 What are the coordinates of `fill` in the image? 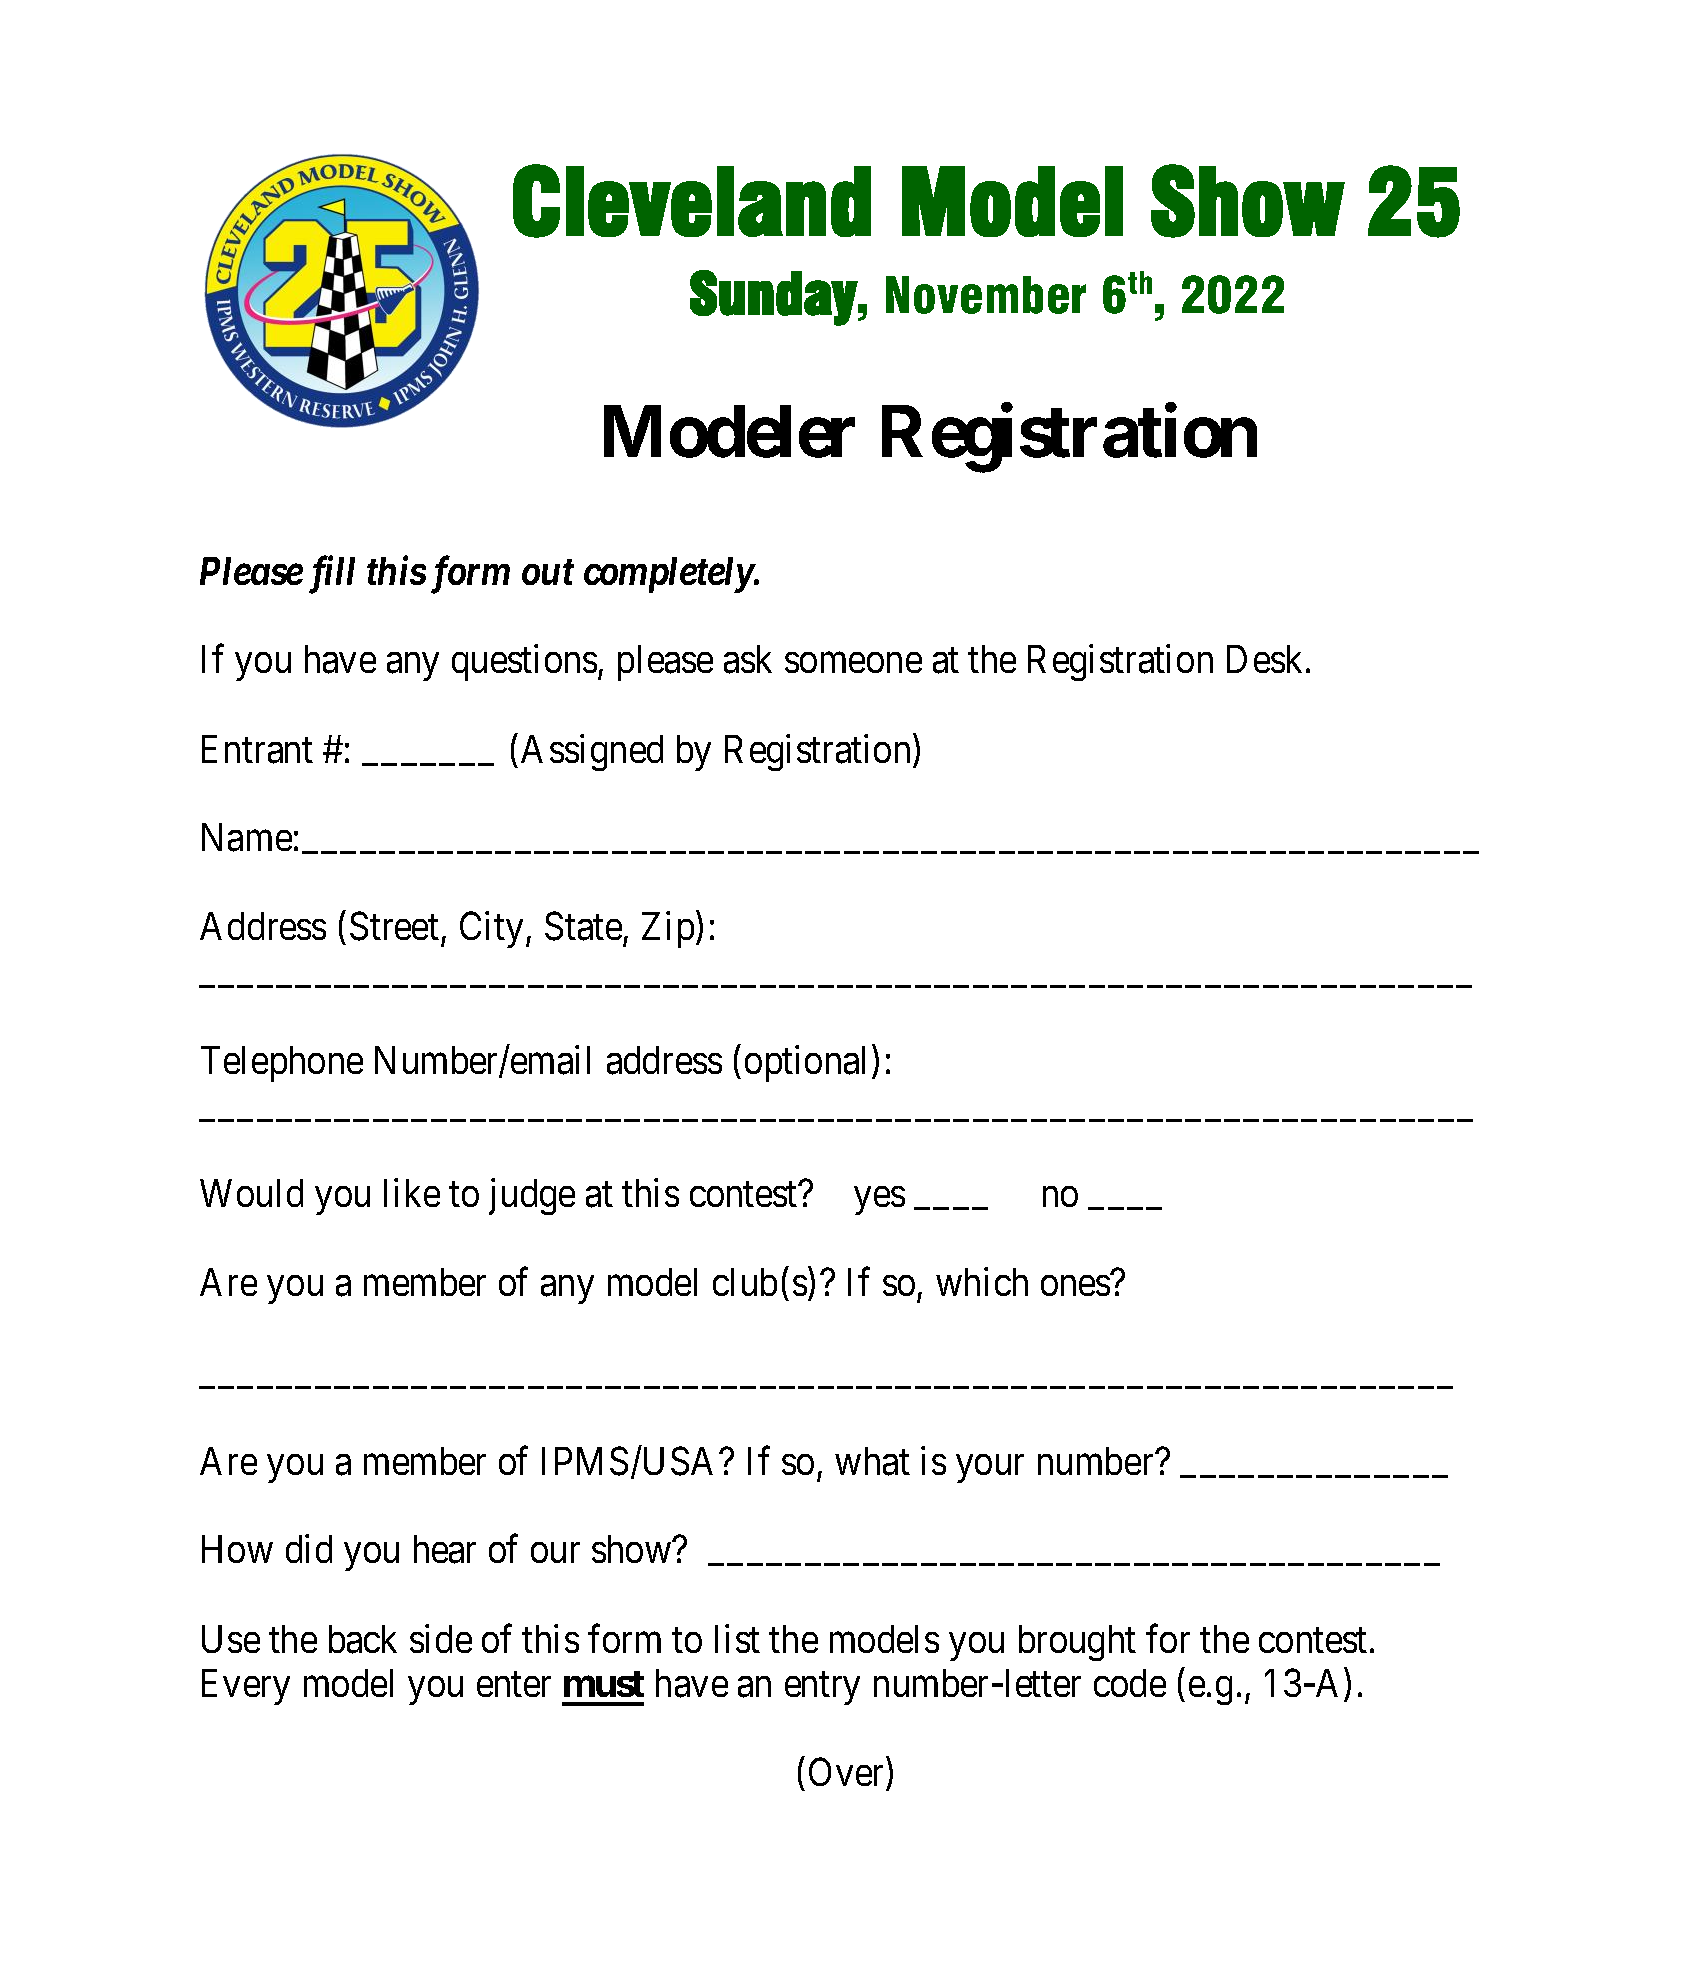 It's located at (332, 575).
